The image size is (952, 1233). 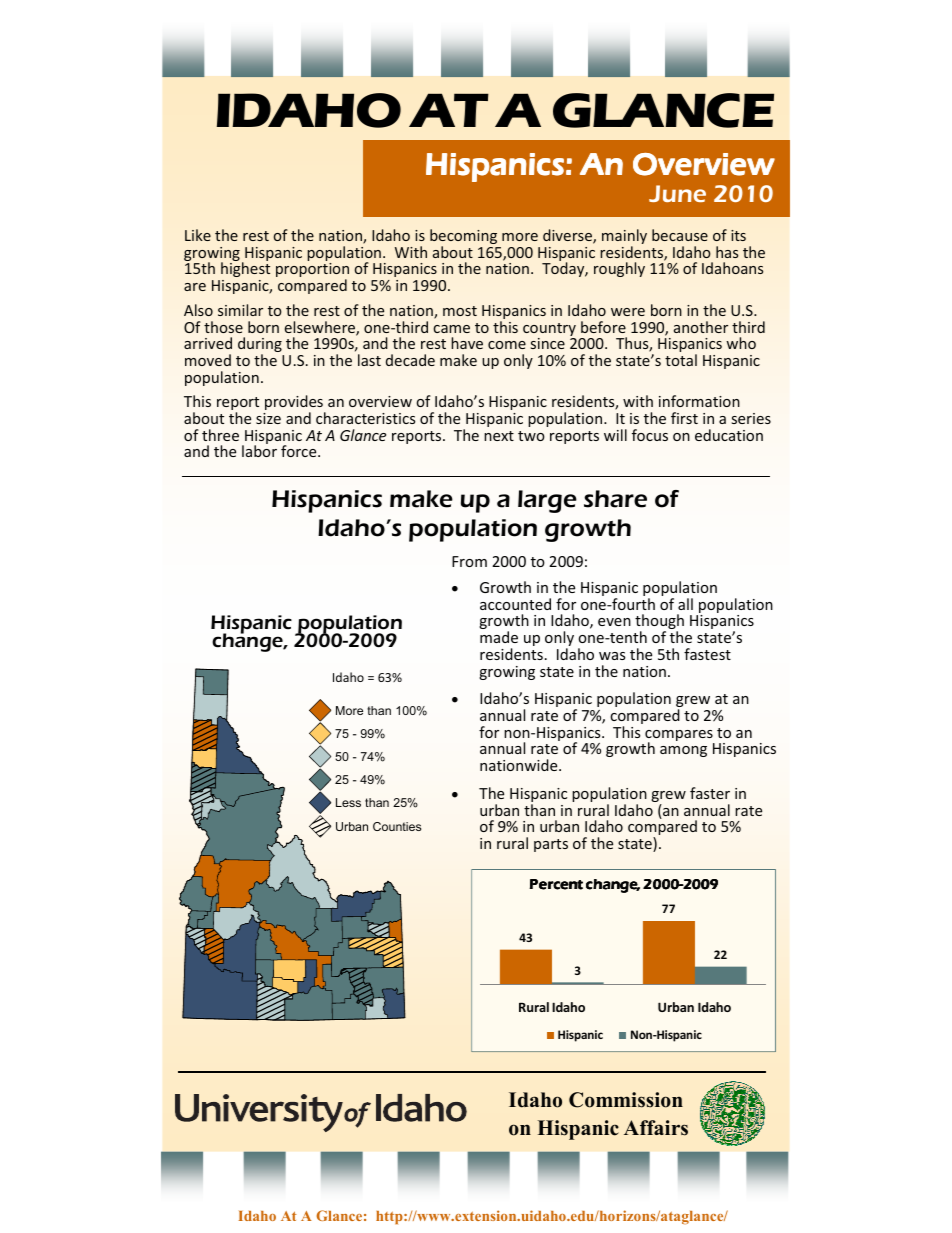 What do you see at coordinates (656, 1128) in the document?
I see `Affairs` at bounding box center [656, 1128].
